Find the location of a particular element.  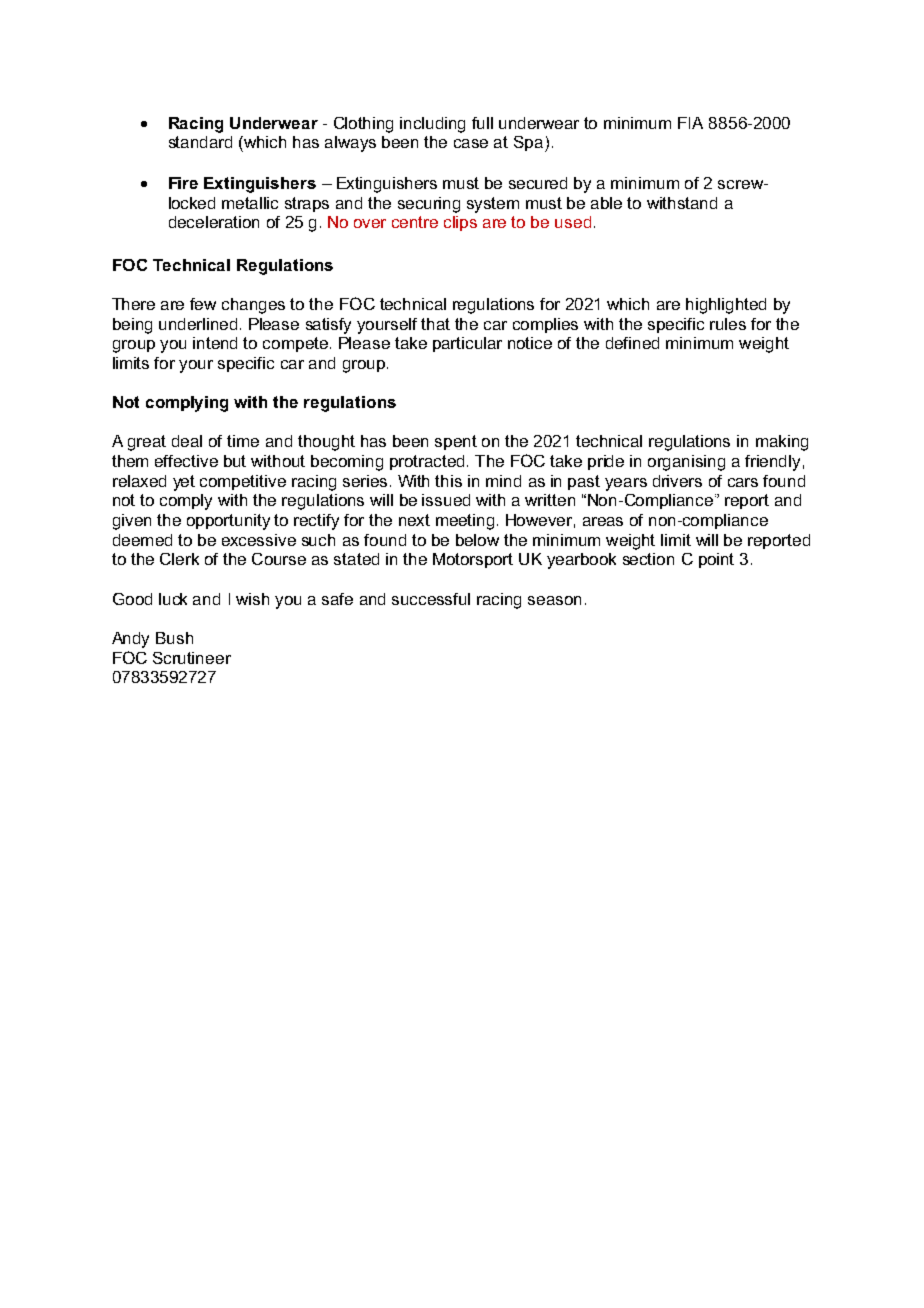

opportunity is located at coordinates (228, 522).
